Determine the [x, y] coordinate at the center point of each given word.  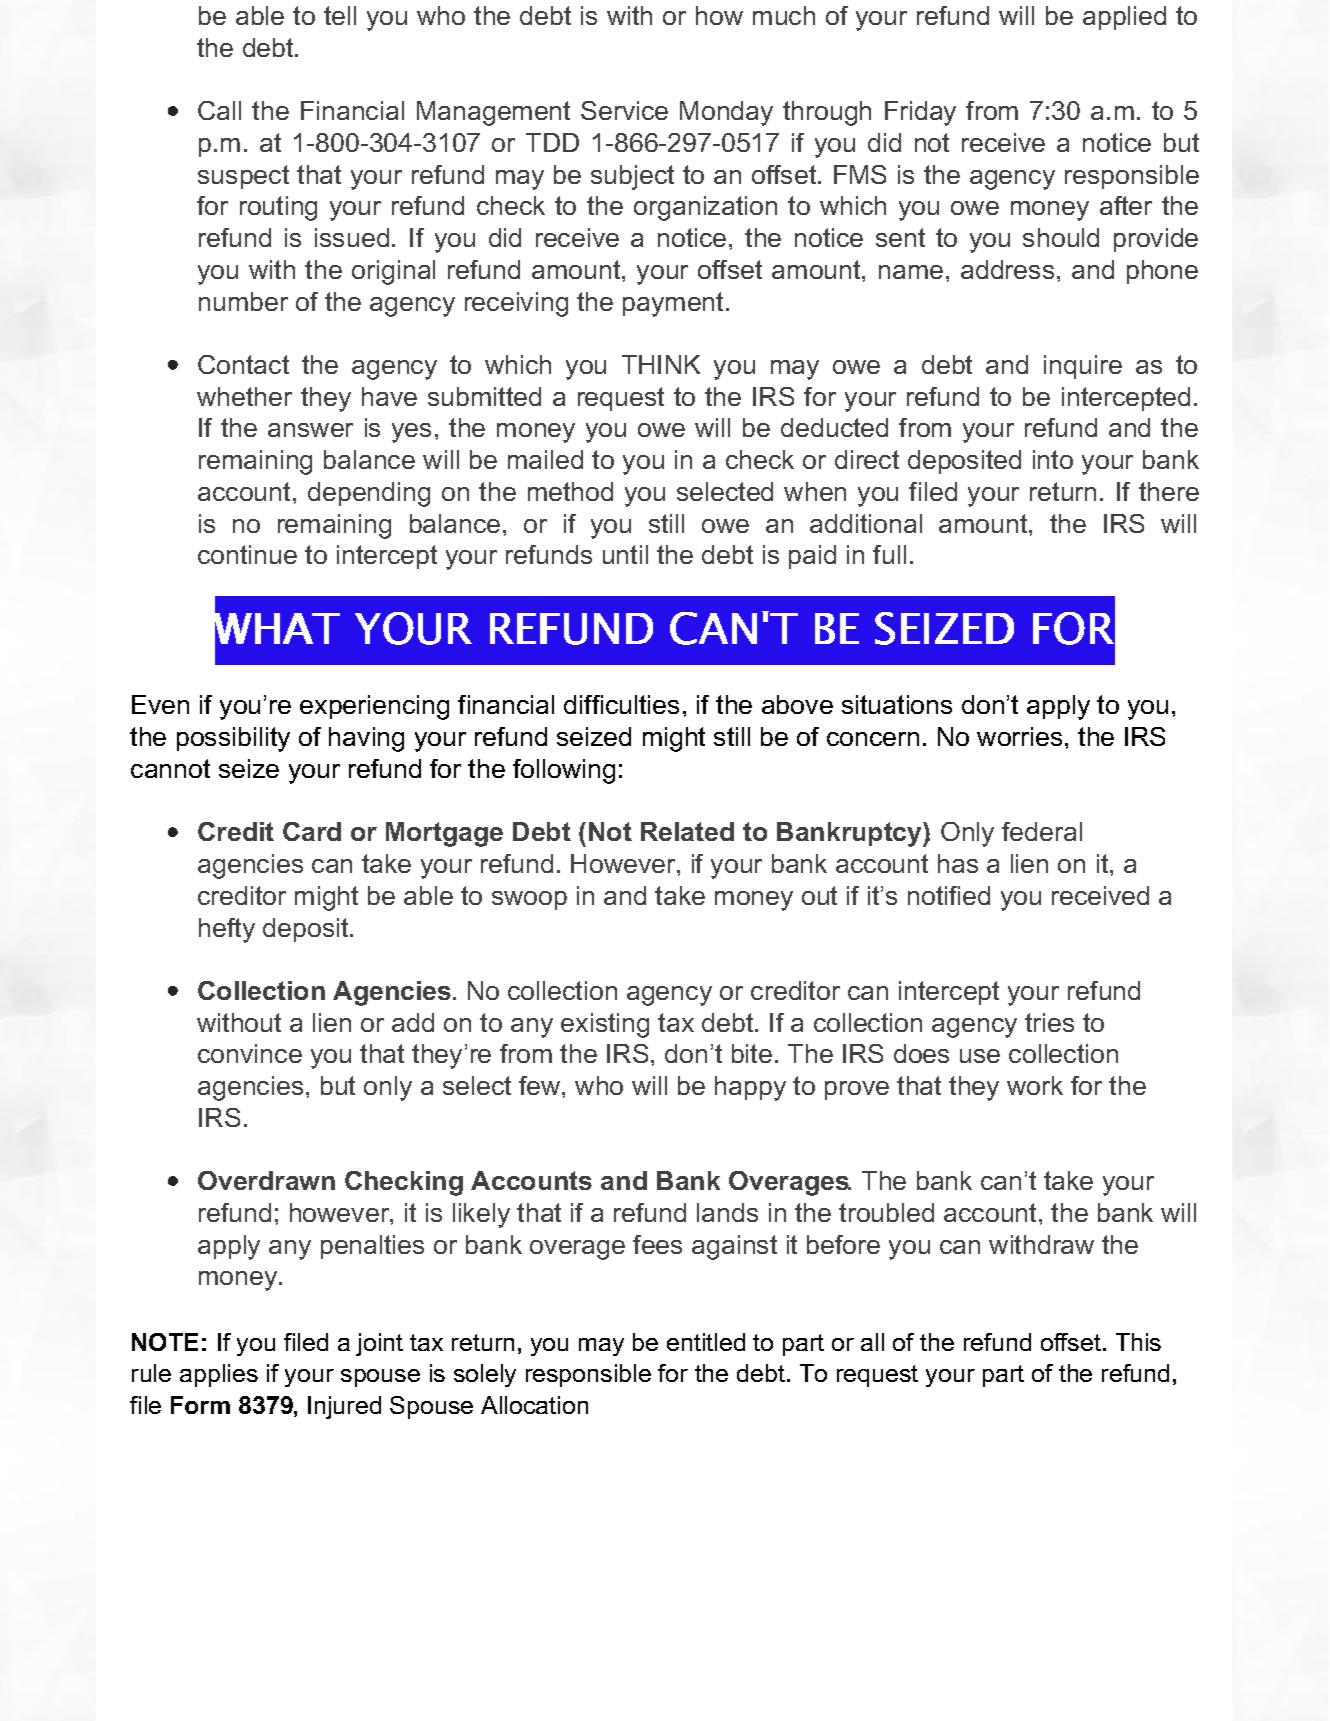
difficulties [621, 704]
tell [340, 15]
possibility [233, 739]
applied [1124, 18]
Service [624, 110]
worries [1019, 736]
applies [219, 1375]
